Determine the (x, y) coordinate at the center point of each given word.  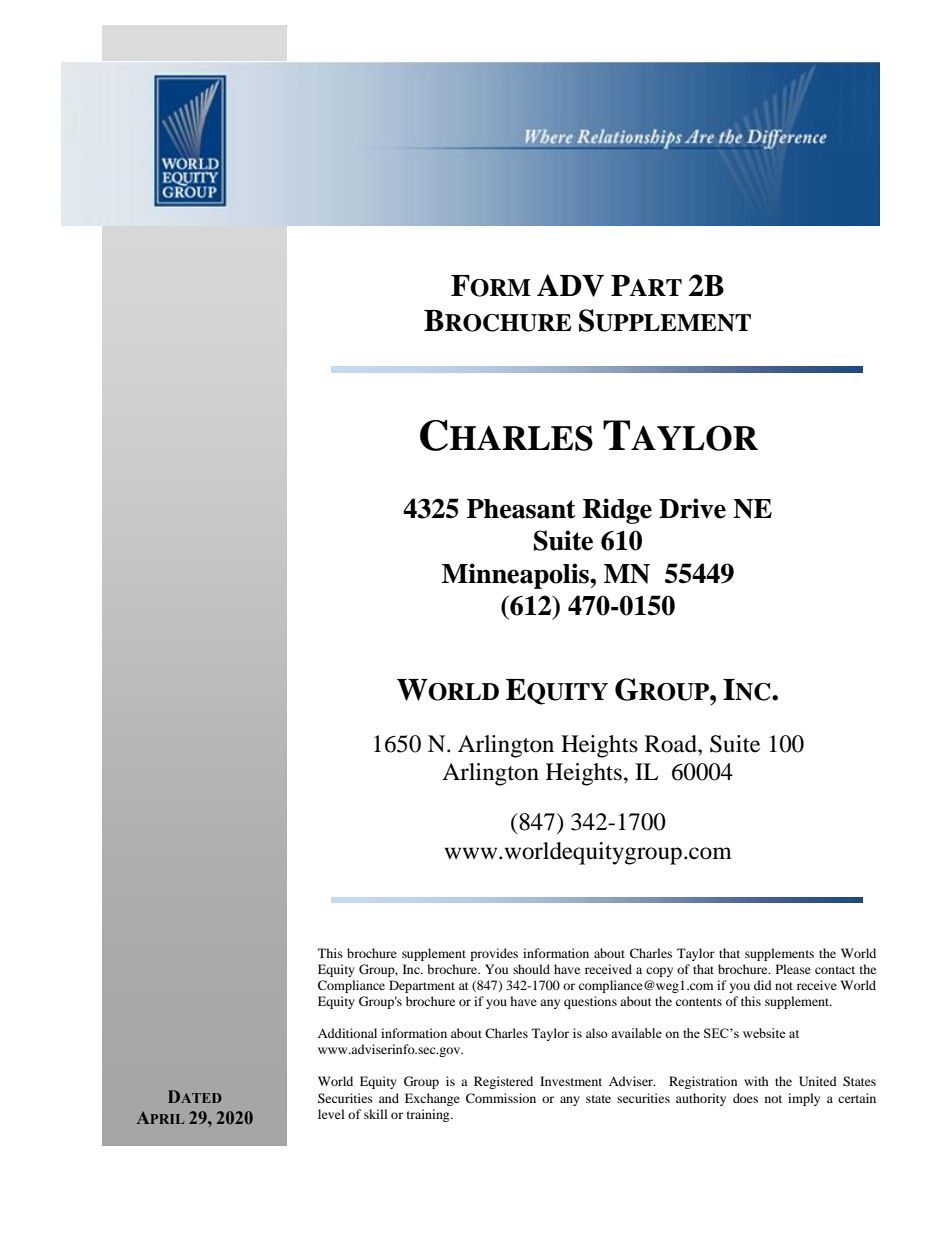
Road (672, 744)
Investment (571, 1081)
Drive (692, 508)
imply (804, 1099)
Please (793, 969)
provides (494, 954)
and (389, 1098)
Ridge (617, 511)
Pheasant (521, 509)
